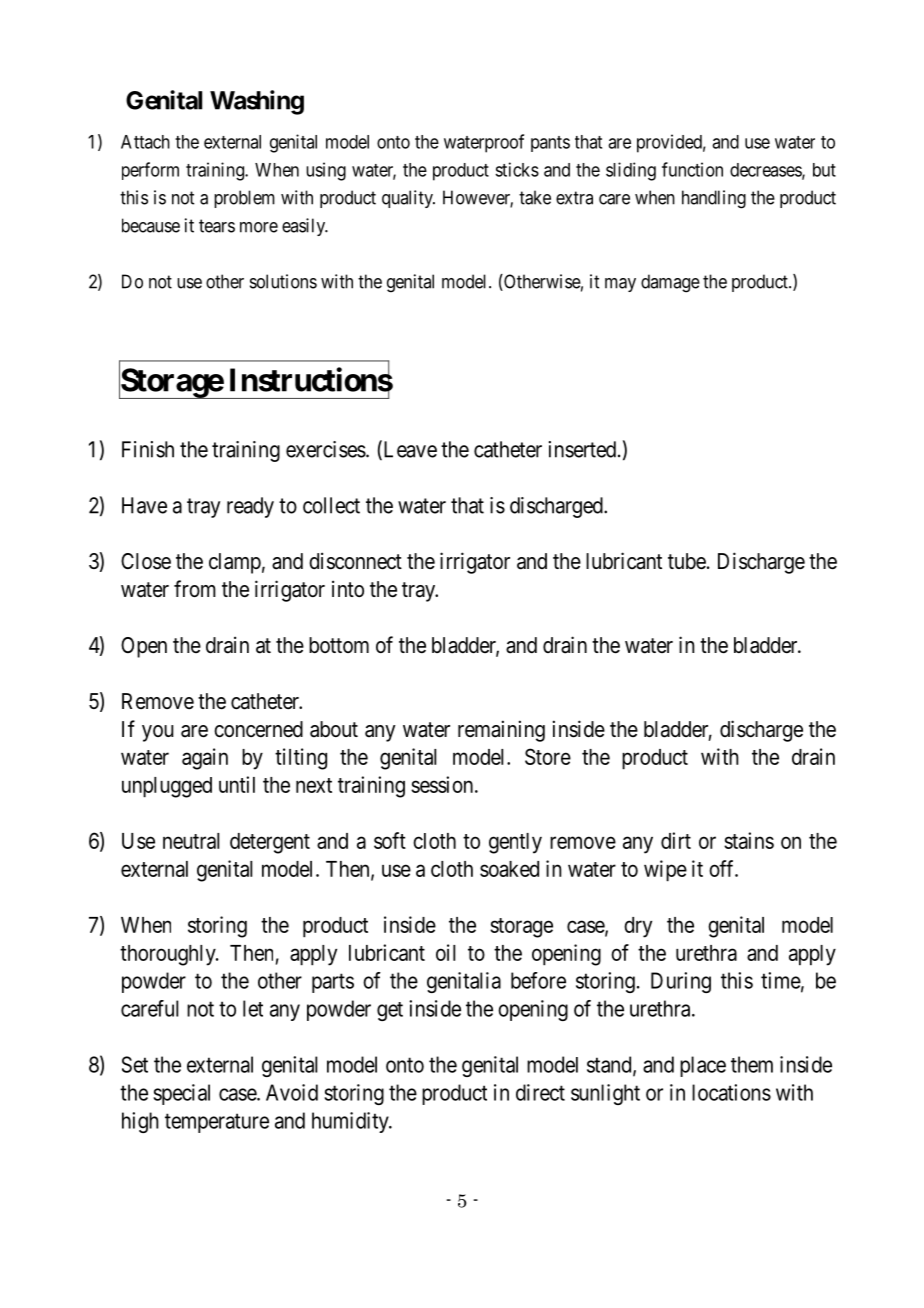  Describe the element at coordinates (250, 507) in the image. I see `ready` at that location.
